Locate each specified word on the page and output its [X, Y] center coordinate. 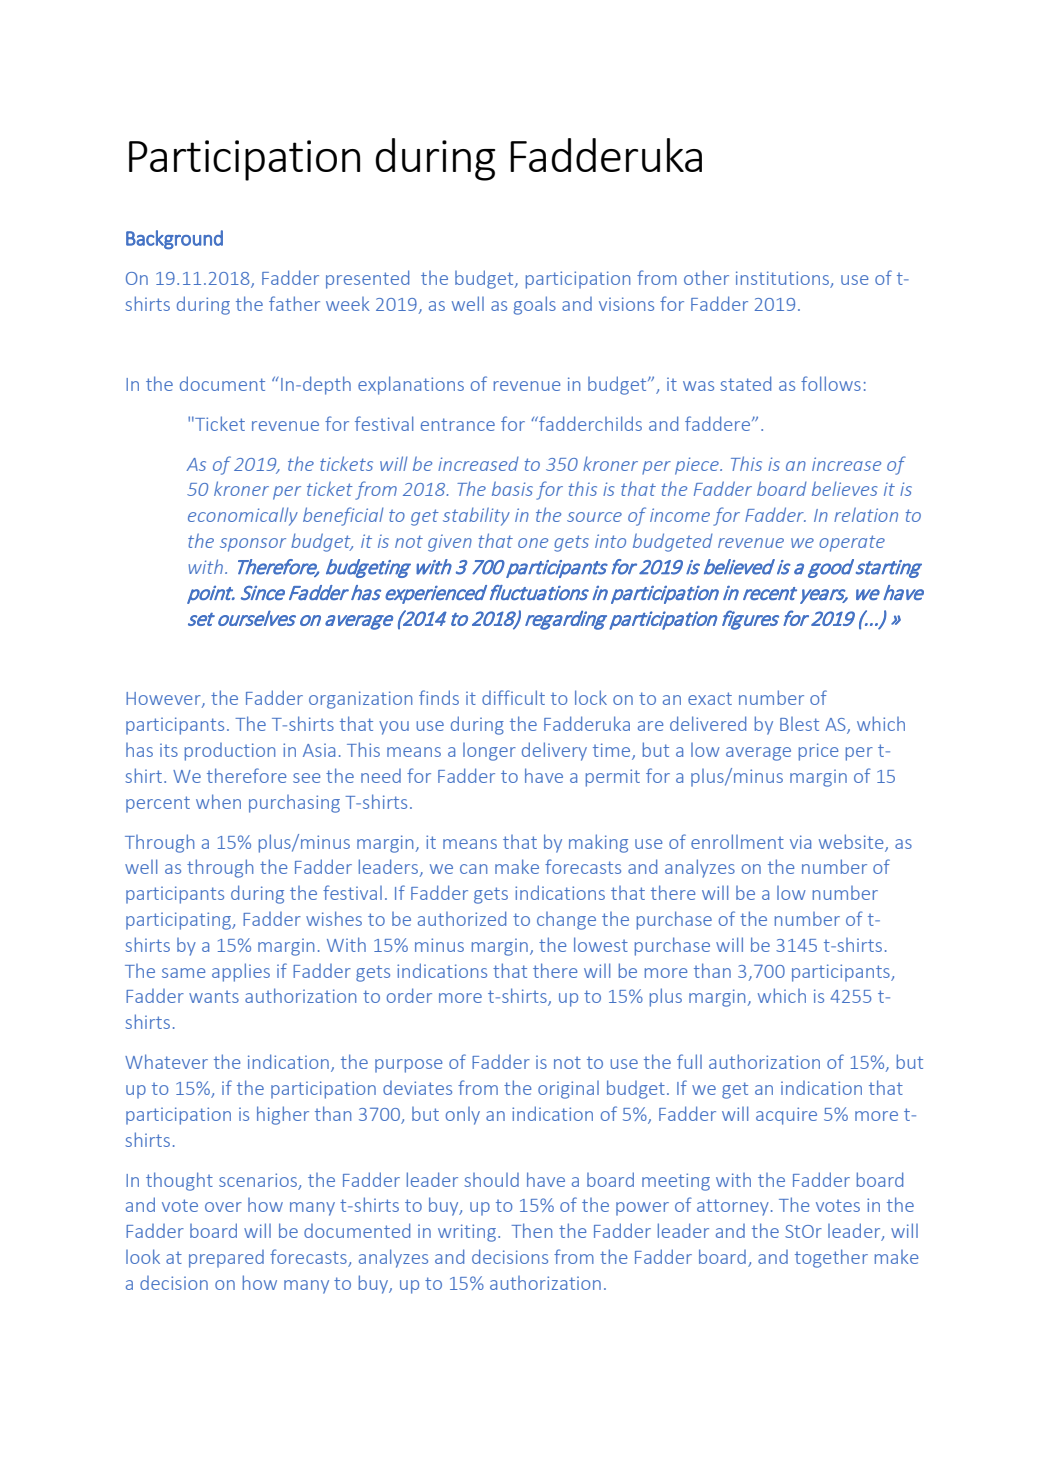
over [223, 1207]
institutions [783, 279]
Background [174, 240]
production [230, 752]
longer [489, 752]
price [818, 752]
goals [535, 305]
